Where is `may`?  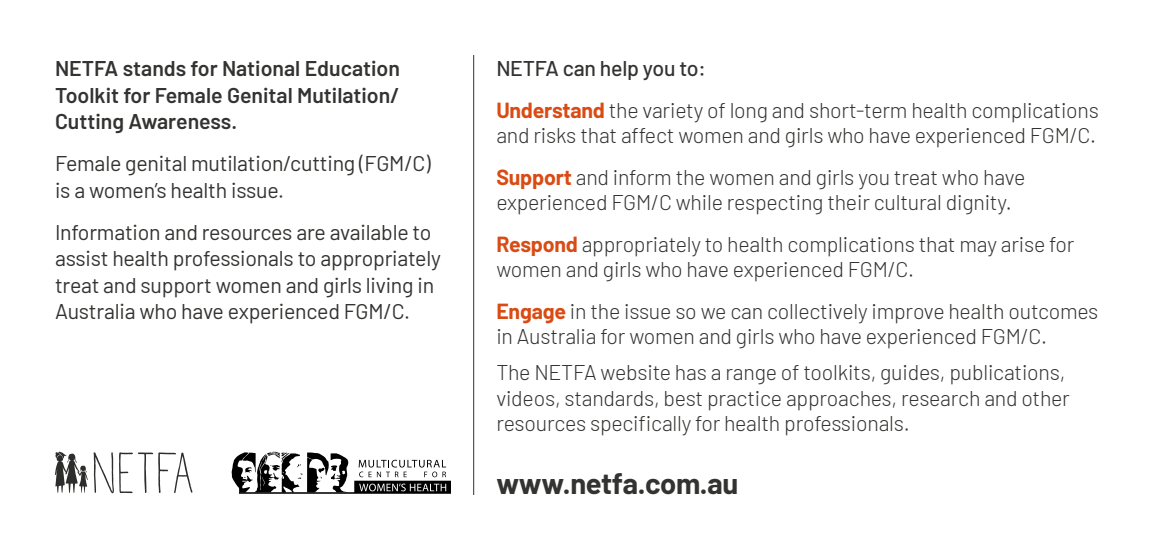
may is located at coordinates (979, 249).
